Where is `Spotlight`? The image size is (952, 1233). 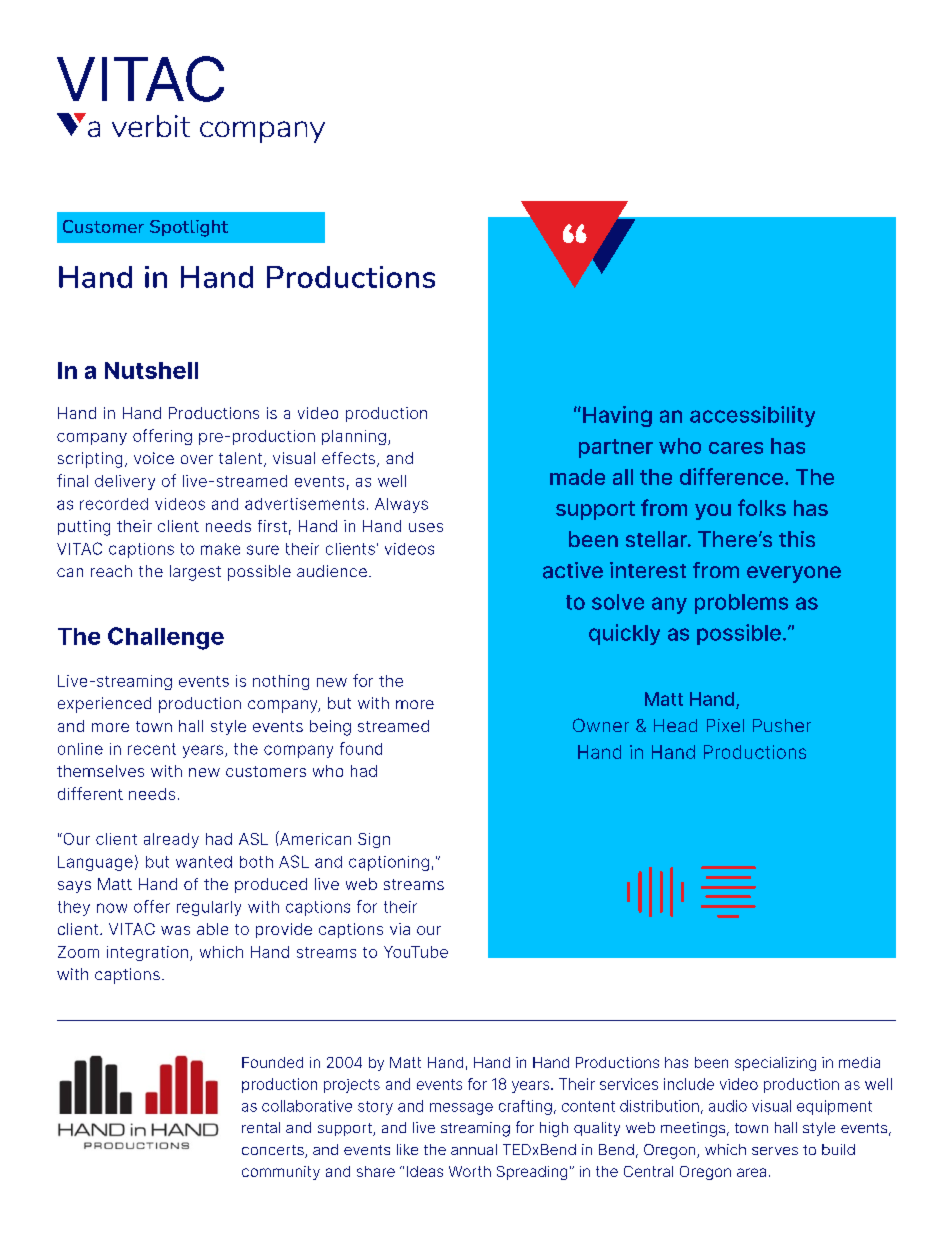
Spotlight is located at coordinates (189, 228).
